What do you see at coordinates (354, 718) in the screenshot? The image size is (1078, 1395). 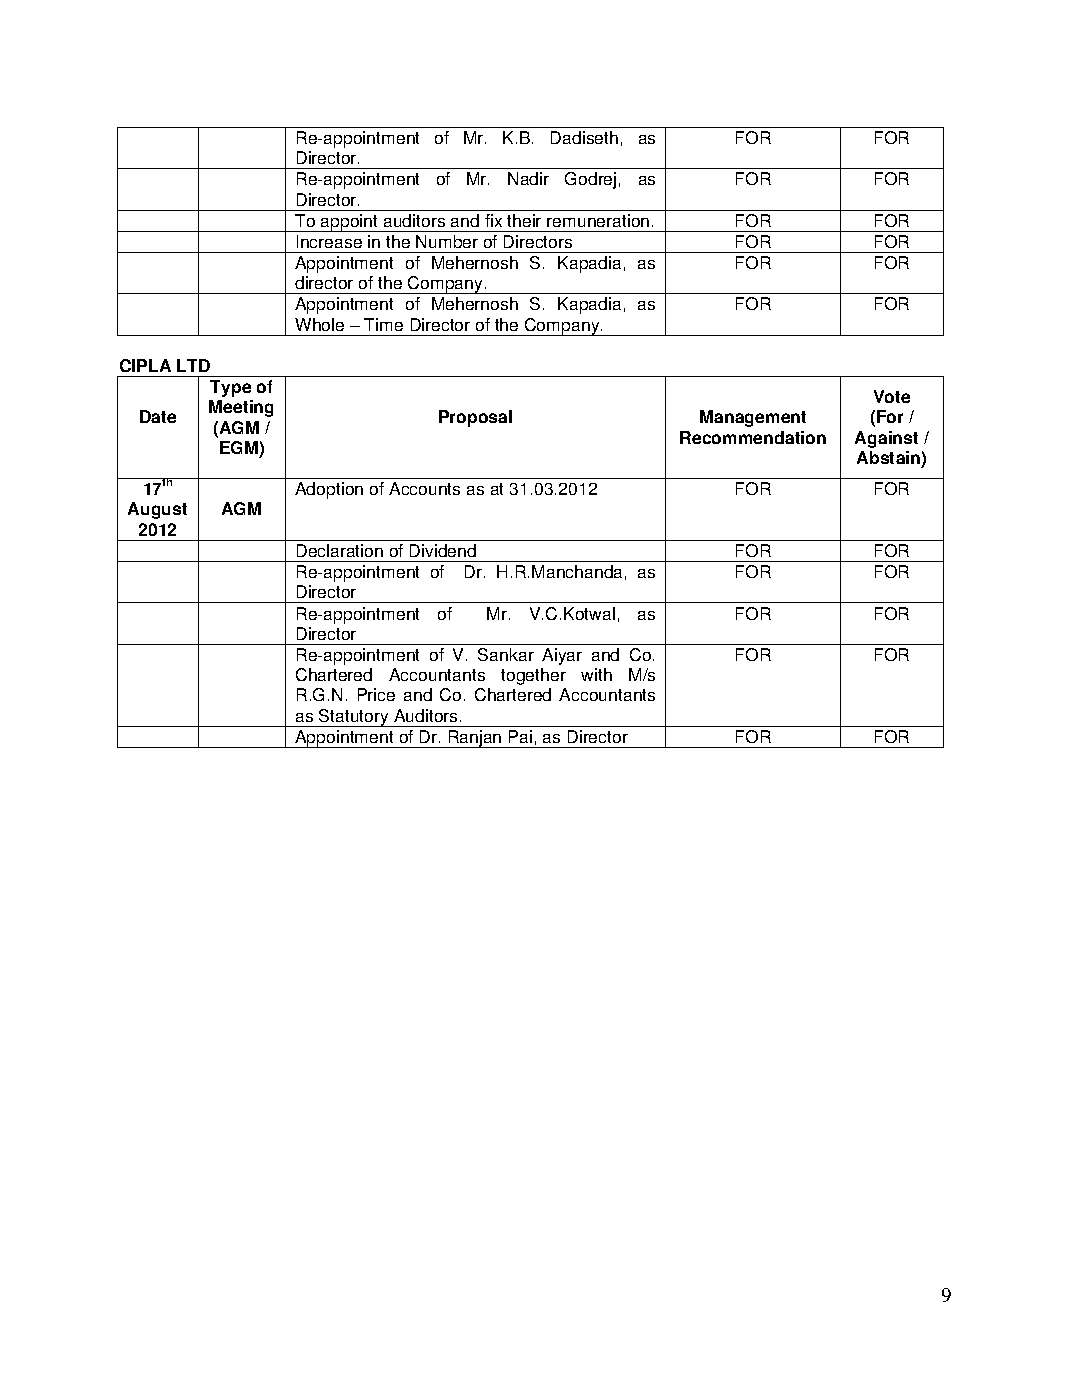 I see `Statutory` at bounding box center [354, 718].
